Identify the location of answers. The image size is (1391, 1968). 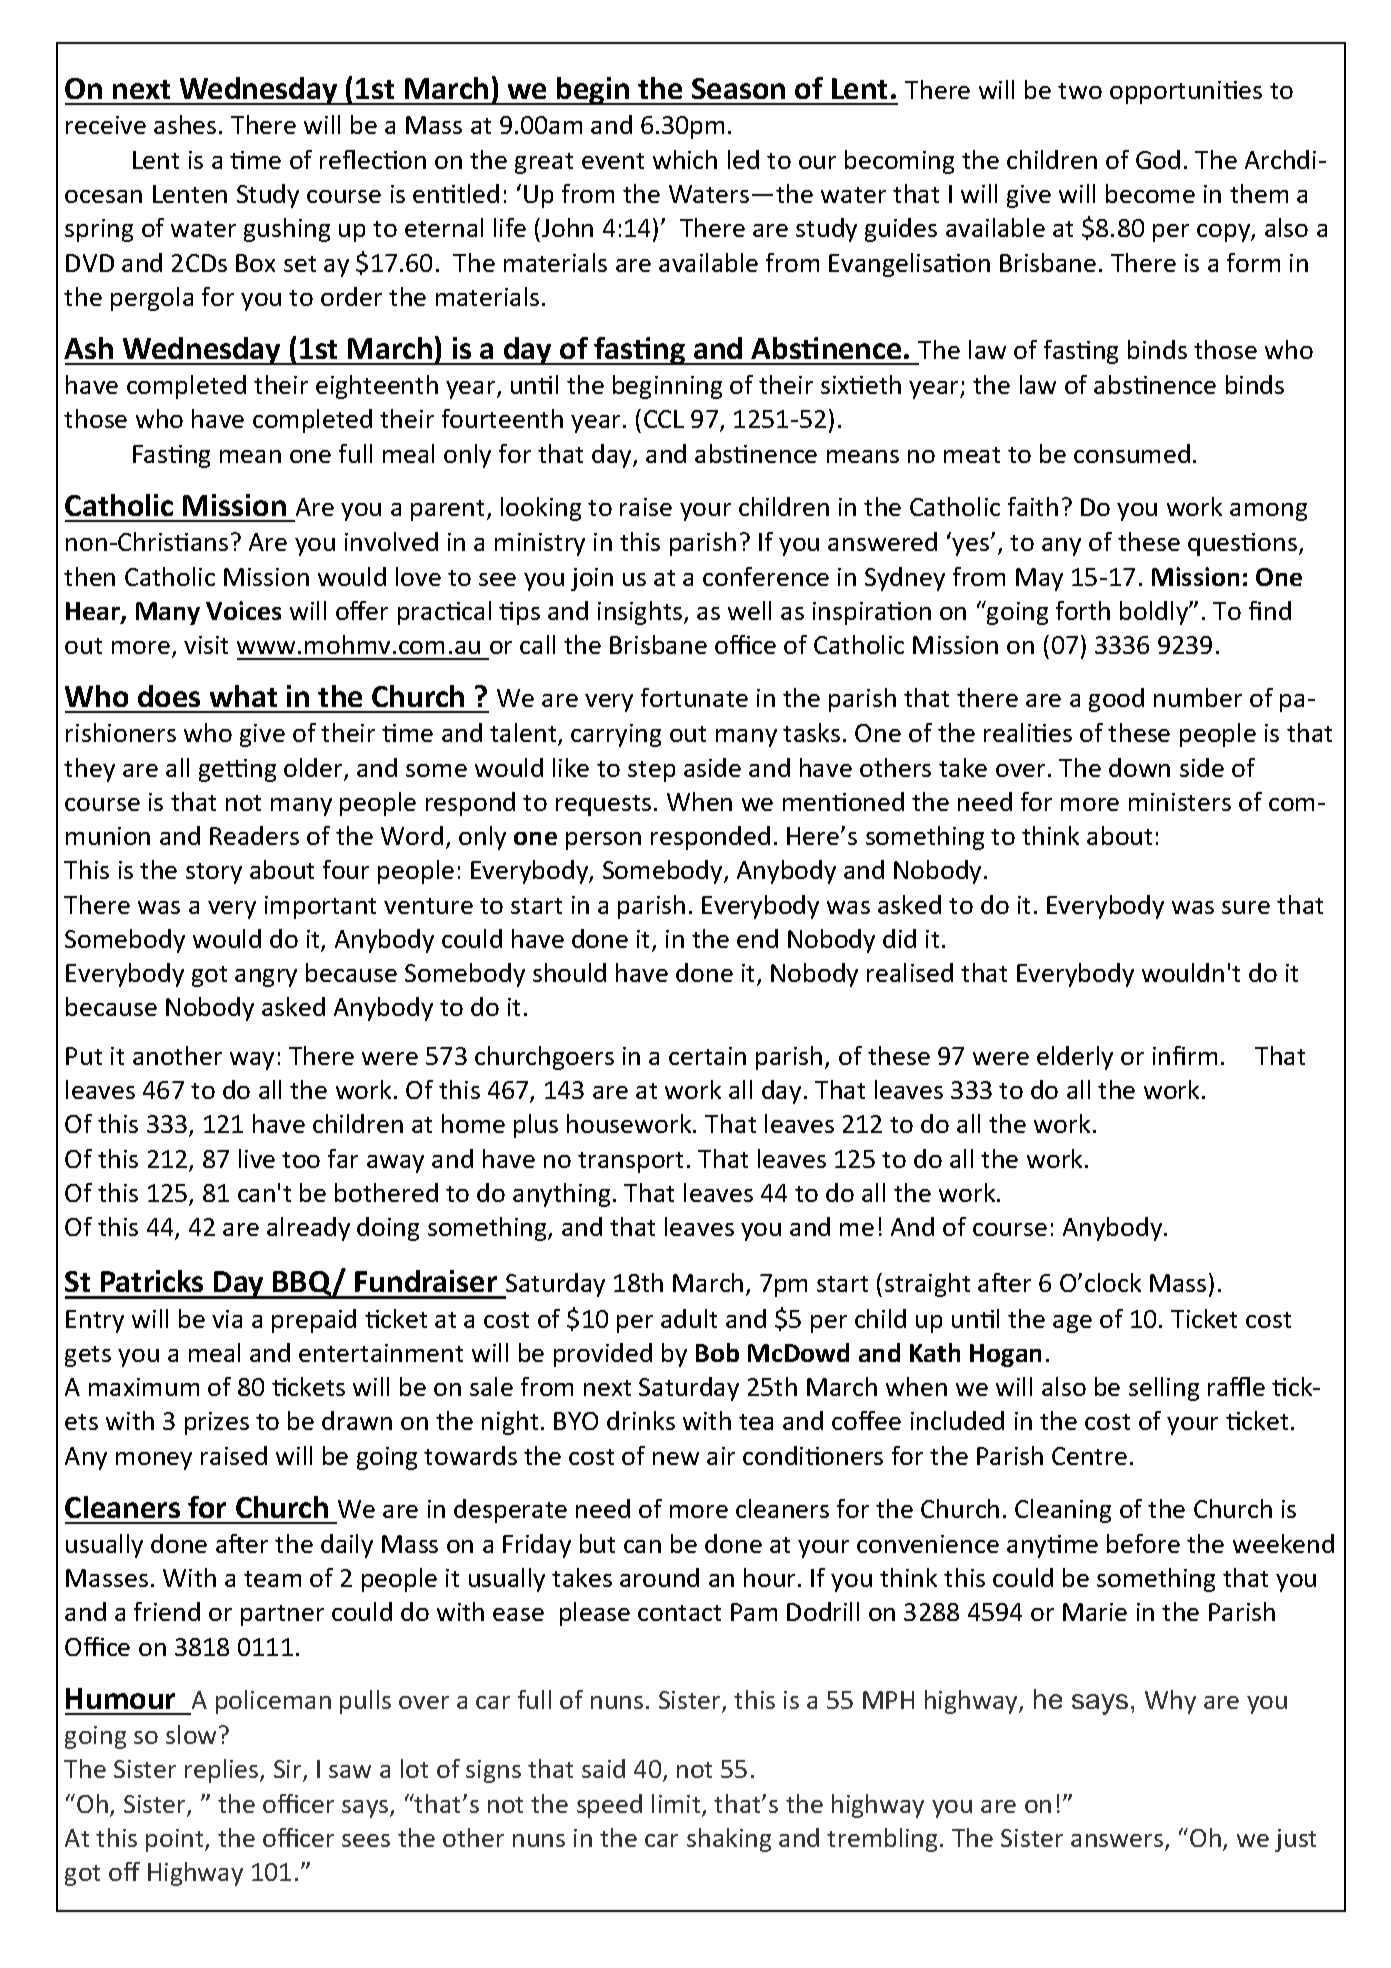
(1118, 1842).
